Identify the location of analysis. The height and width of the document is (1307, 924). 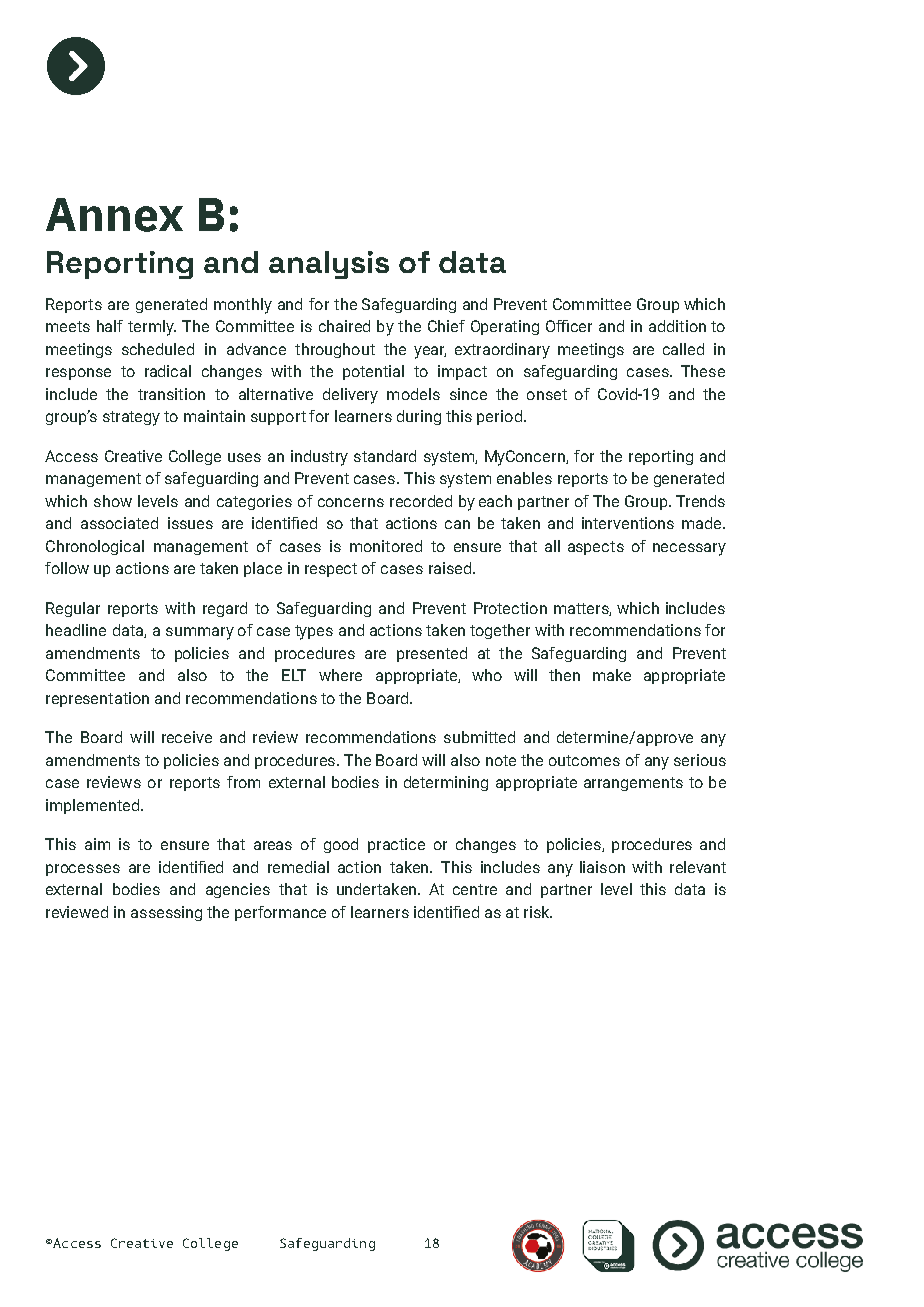
(329, 265).
